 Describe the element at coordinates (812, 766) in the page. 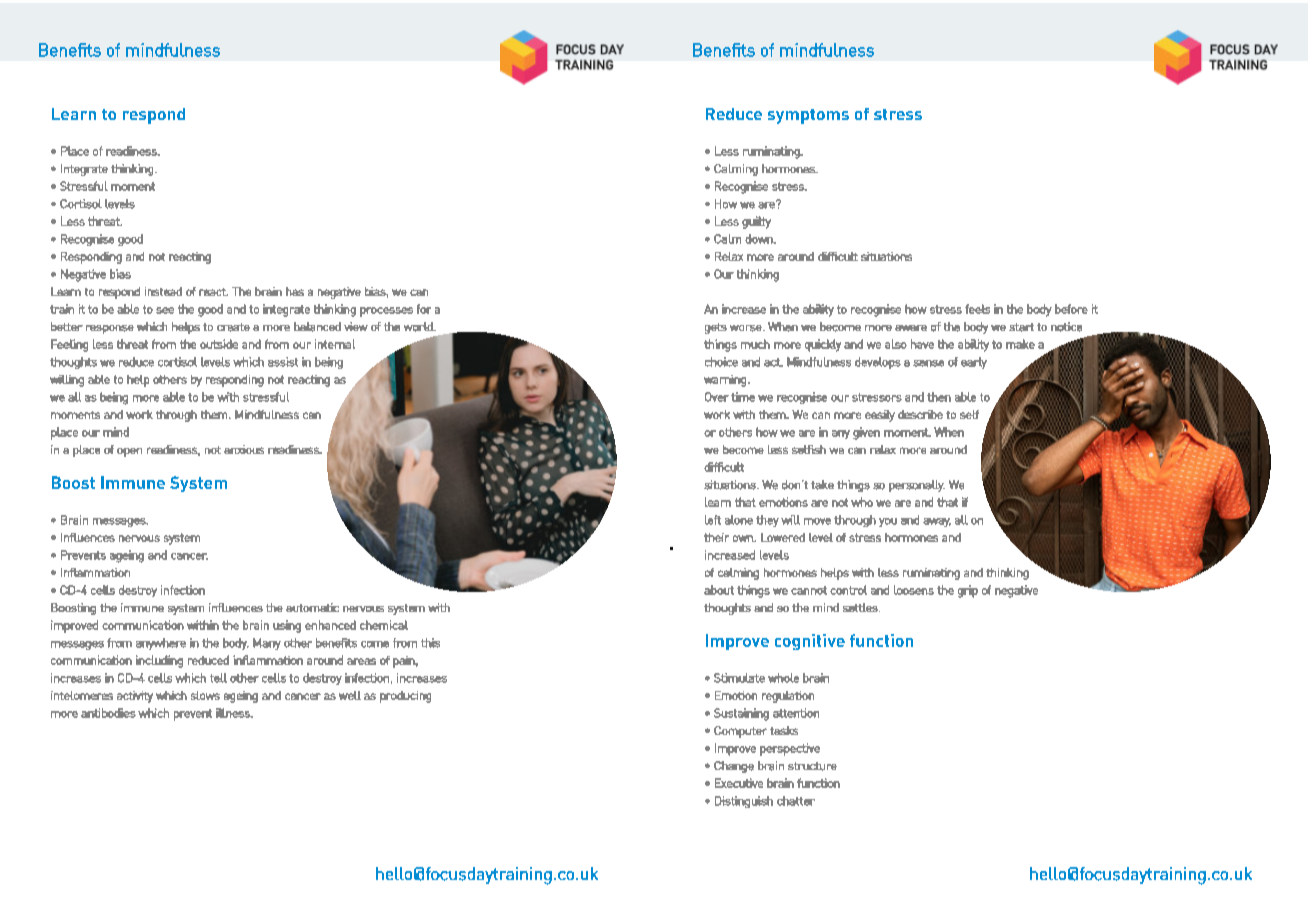

I see `structure` at that location.
